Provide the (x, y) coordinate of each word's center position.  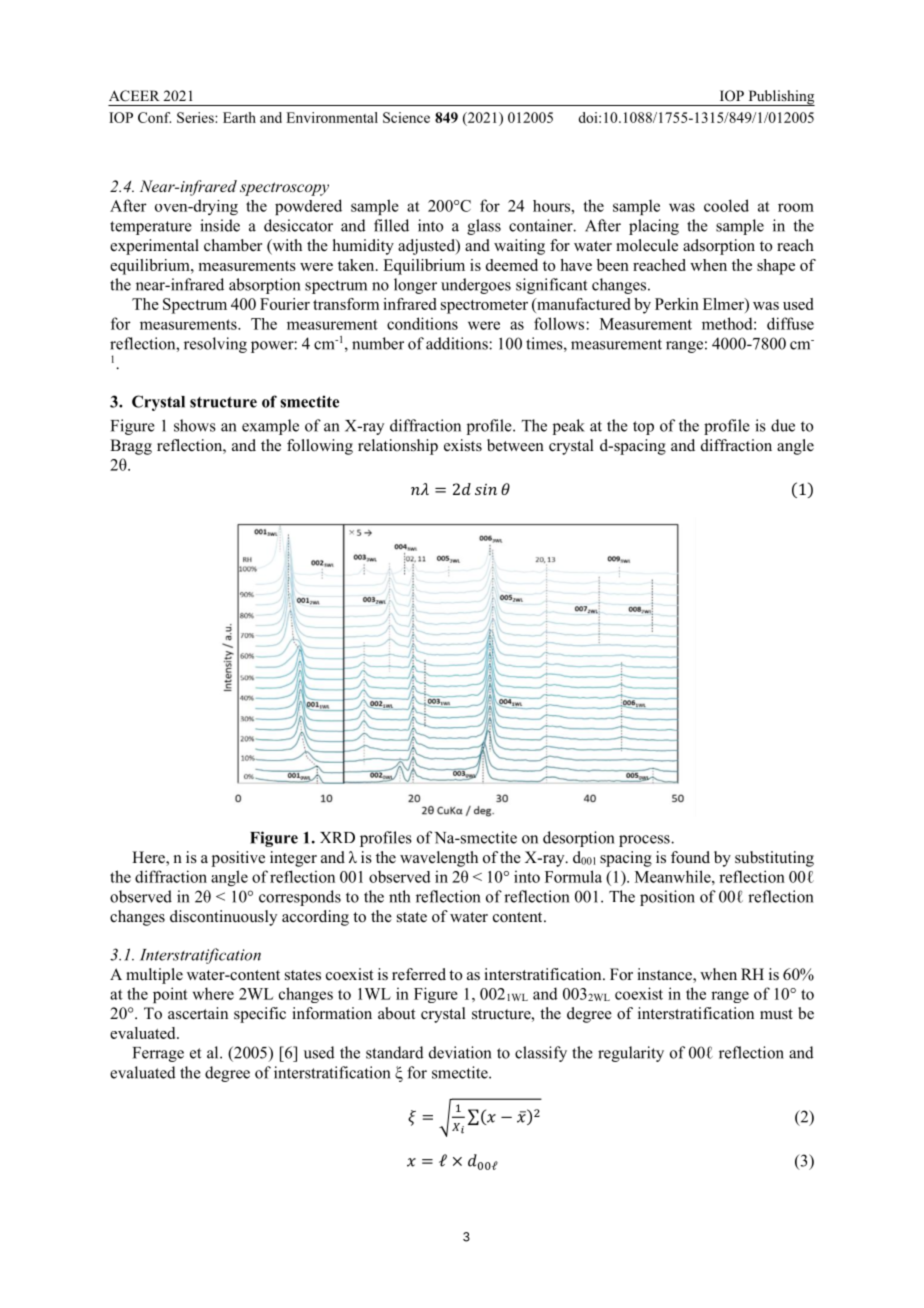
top (643, 428)
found (690, 857)
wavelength (439, 859)
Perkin (677, 304)
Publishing (780, 98)
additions (458, 343)
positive (238, 859)
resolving (215, 345)
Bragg (131, 447)
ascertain (198, 1013)
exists (463, 445)
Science (406, 117)
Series (196, 117)
